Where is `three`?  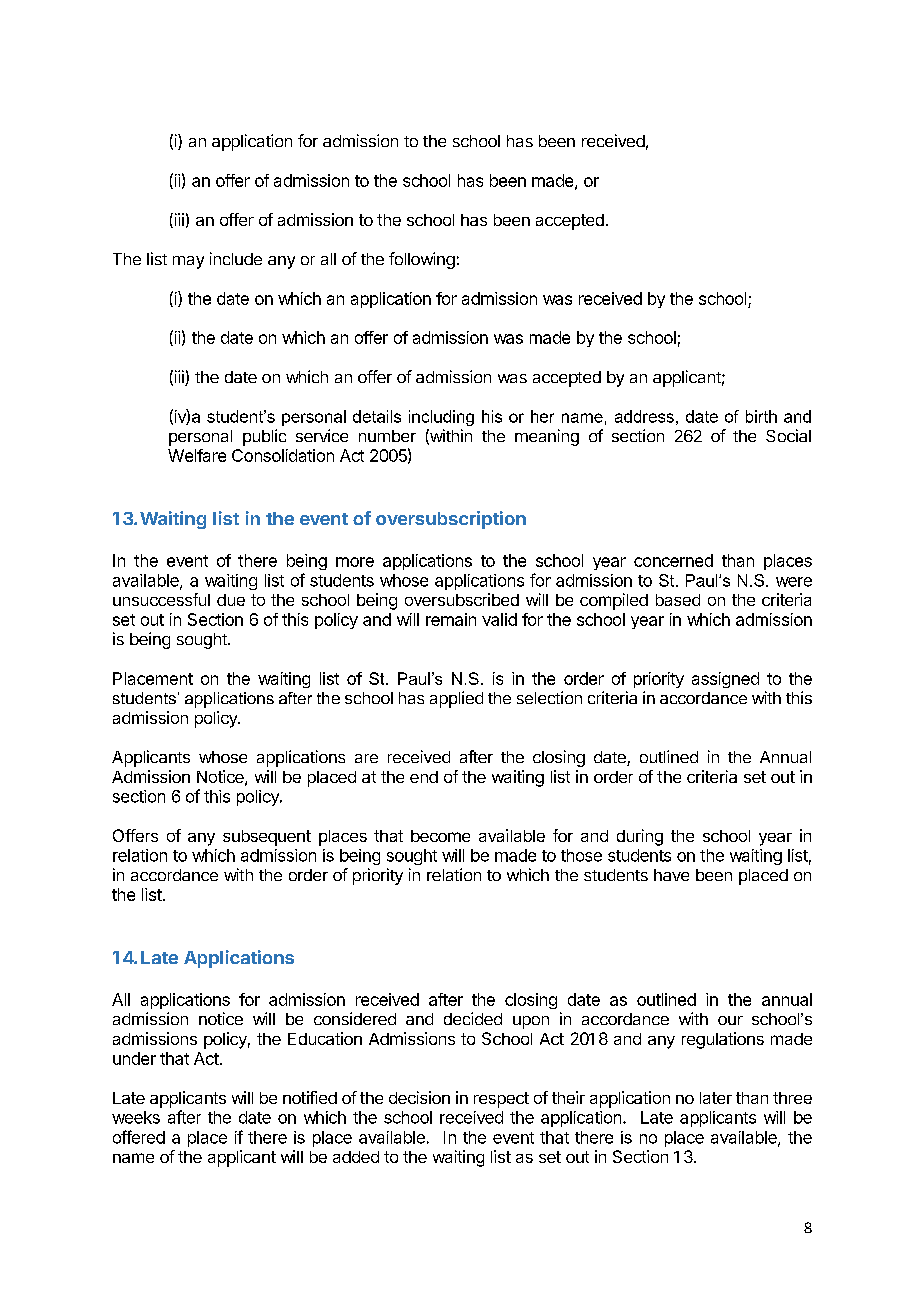 three is located at coordinates (792, 1098).
